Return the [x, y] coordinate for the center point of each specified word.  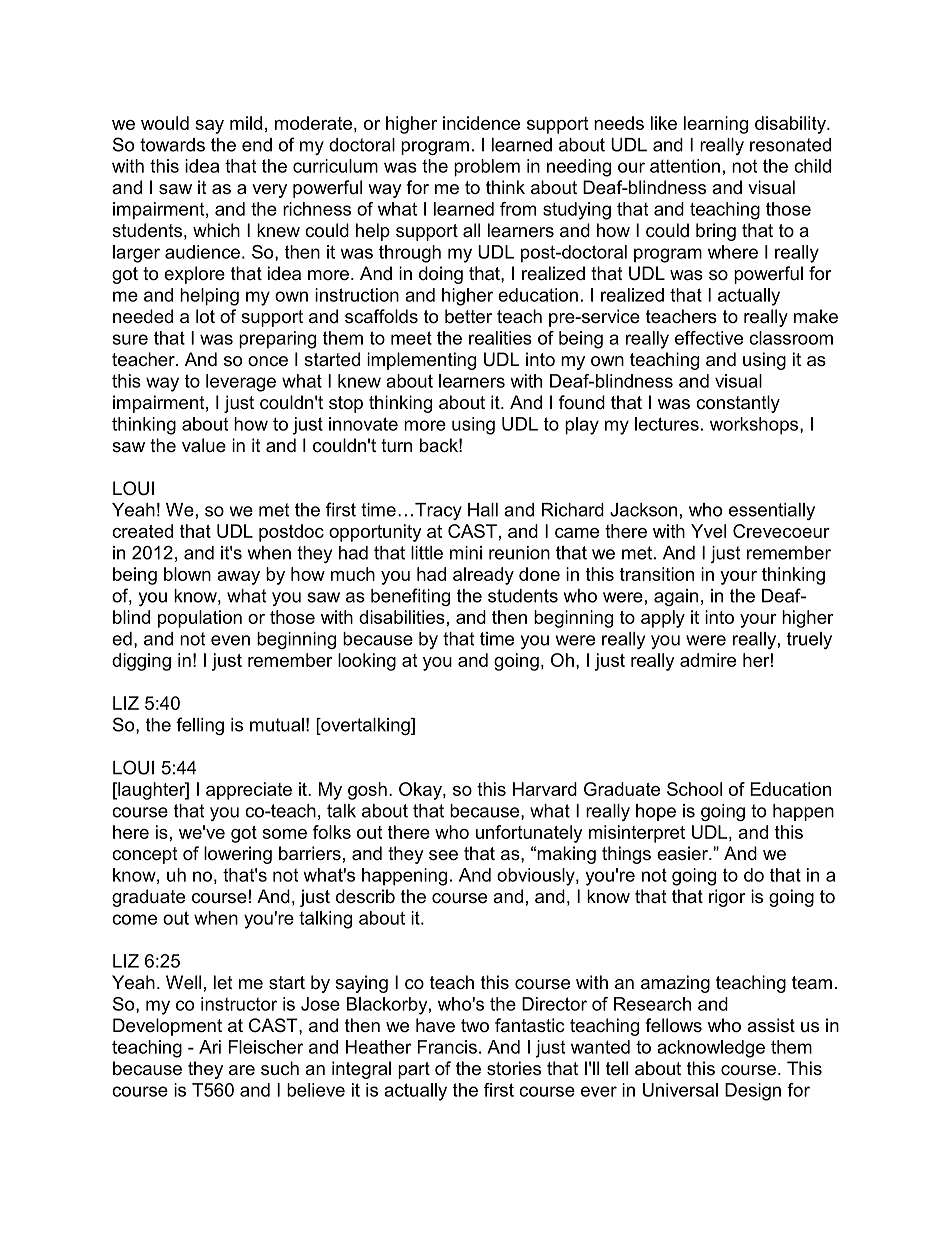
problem [487, 168]
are [242, 1070]
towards [172, 145]
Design [753, 1092]
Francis [447, 1047]
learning [716, 125]
